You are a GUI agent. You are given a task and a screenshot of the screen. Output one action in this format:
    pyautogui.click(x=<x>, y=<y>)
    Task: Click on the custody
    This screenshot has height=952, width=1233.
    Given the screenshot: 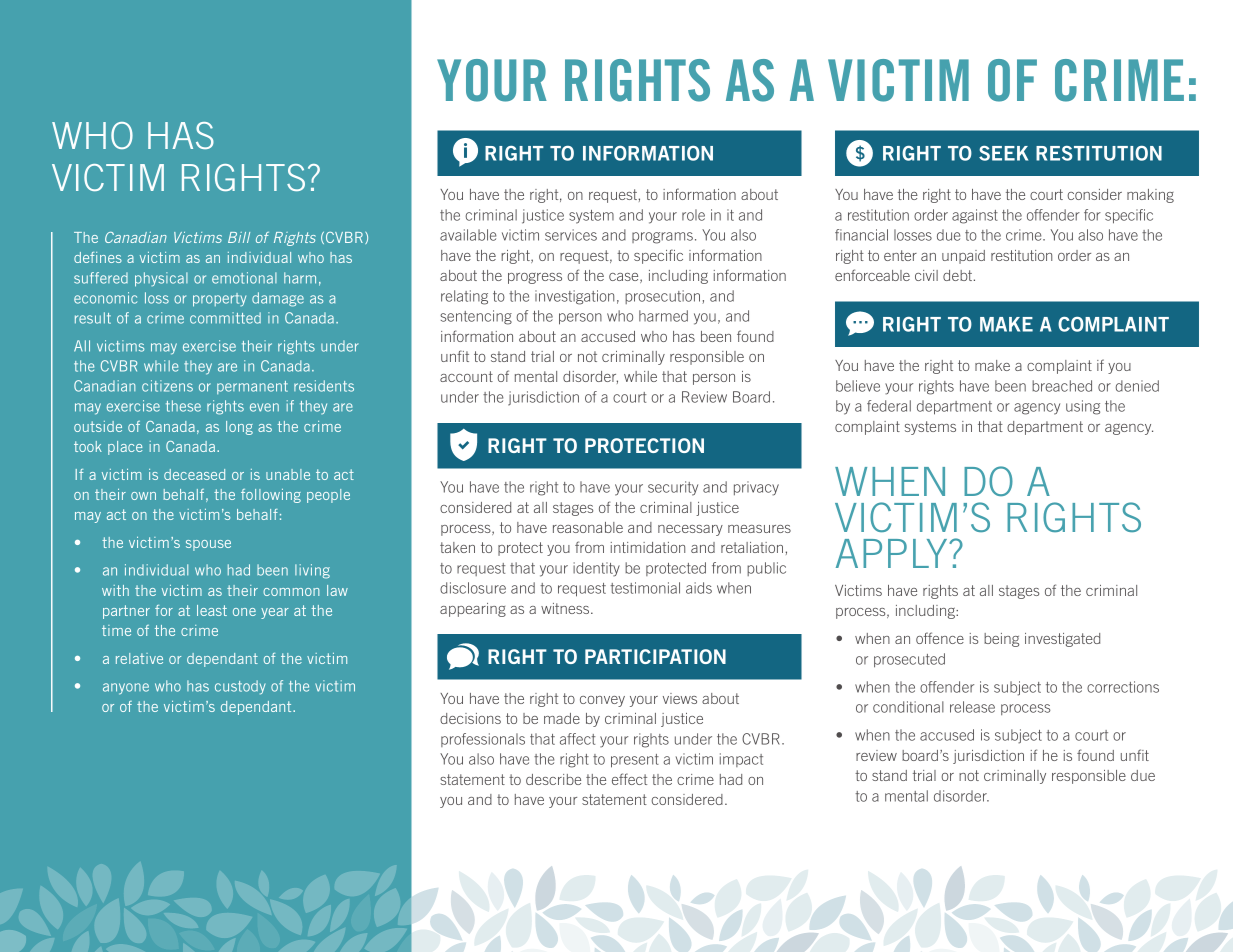 What is the action you would take?
    pyautogui.click(x=240, y=687)
